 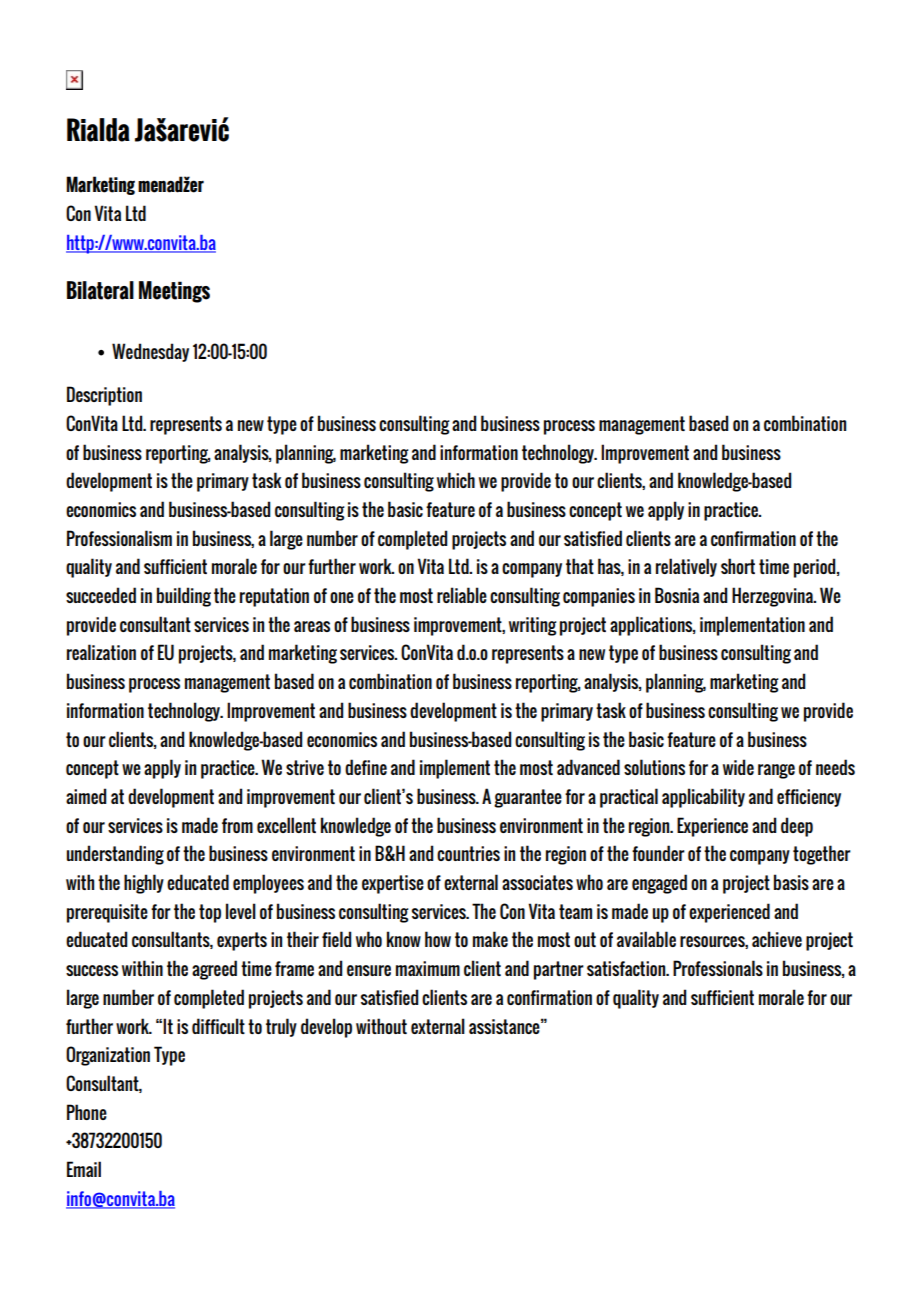 What do you see at coordinates (86, 796) in the image?
I see `aimed` at bounding box center [86, 796].
